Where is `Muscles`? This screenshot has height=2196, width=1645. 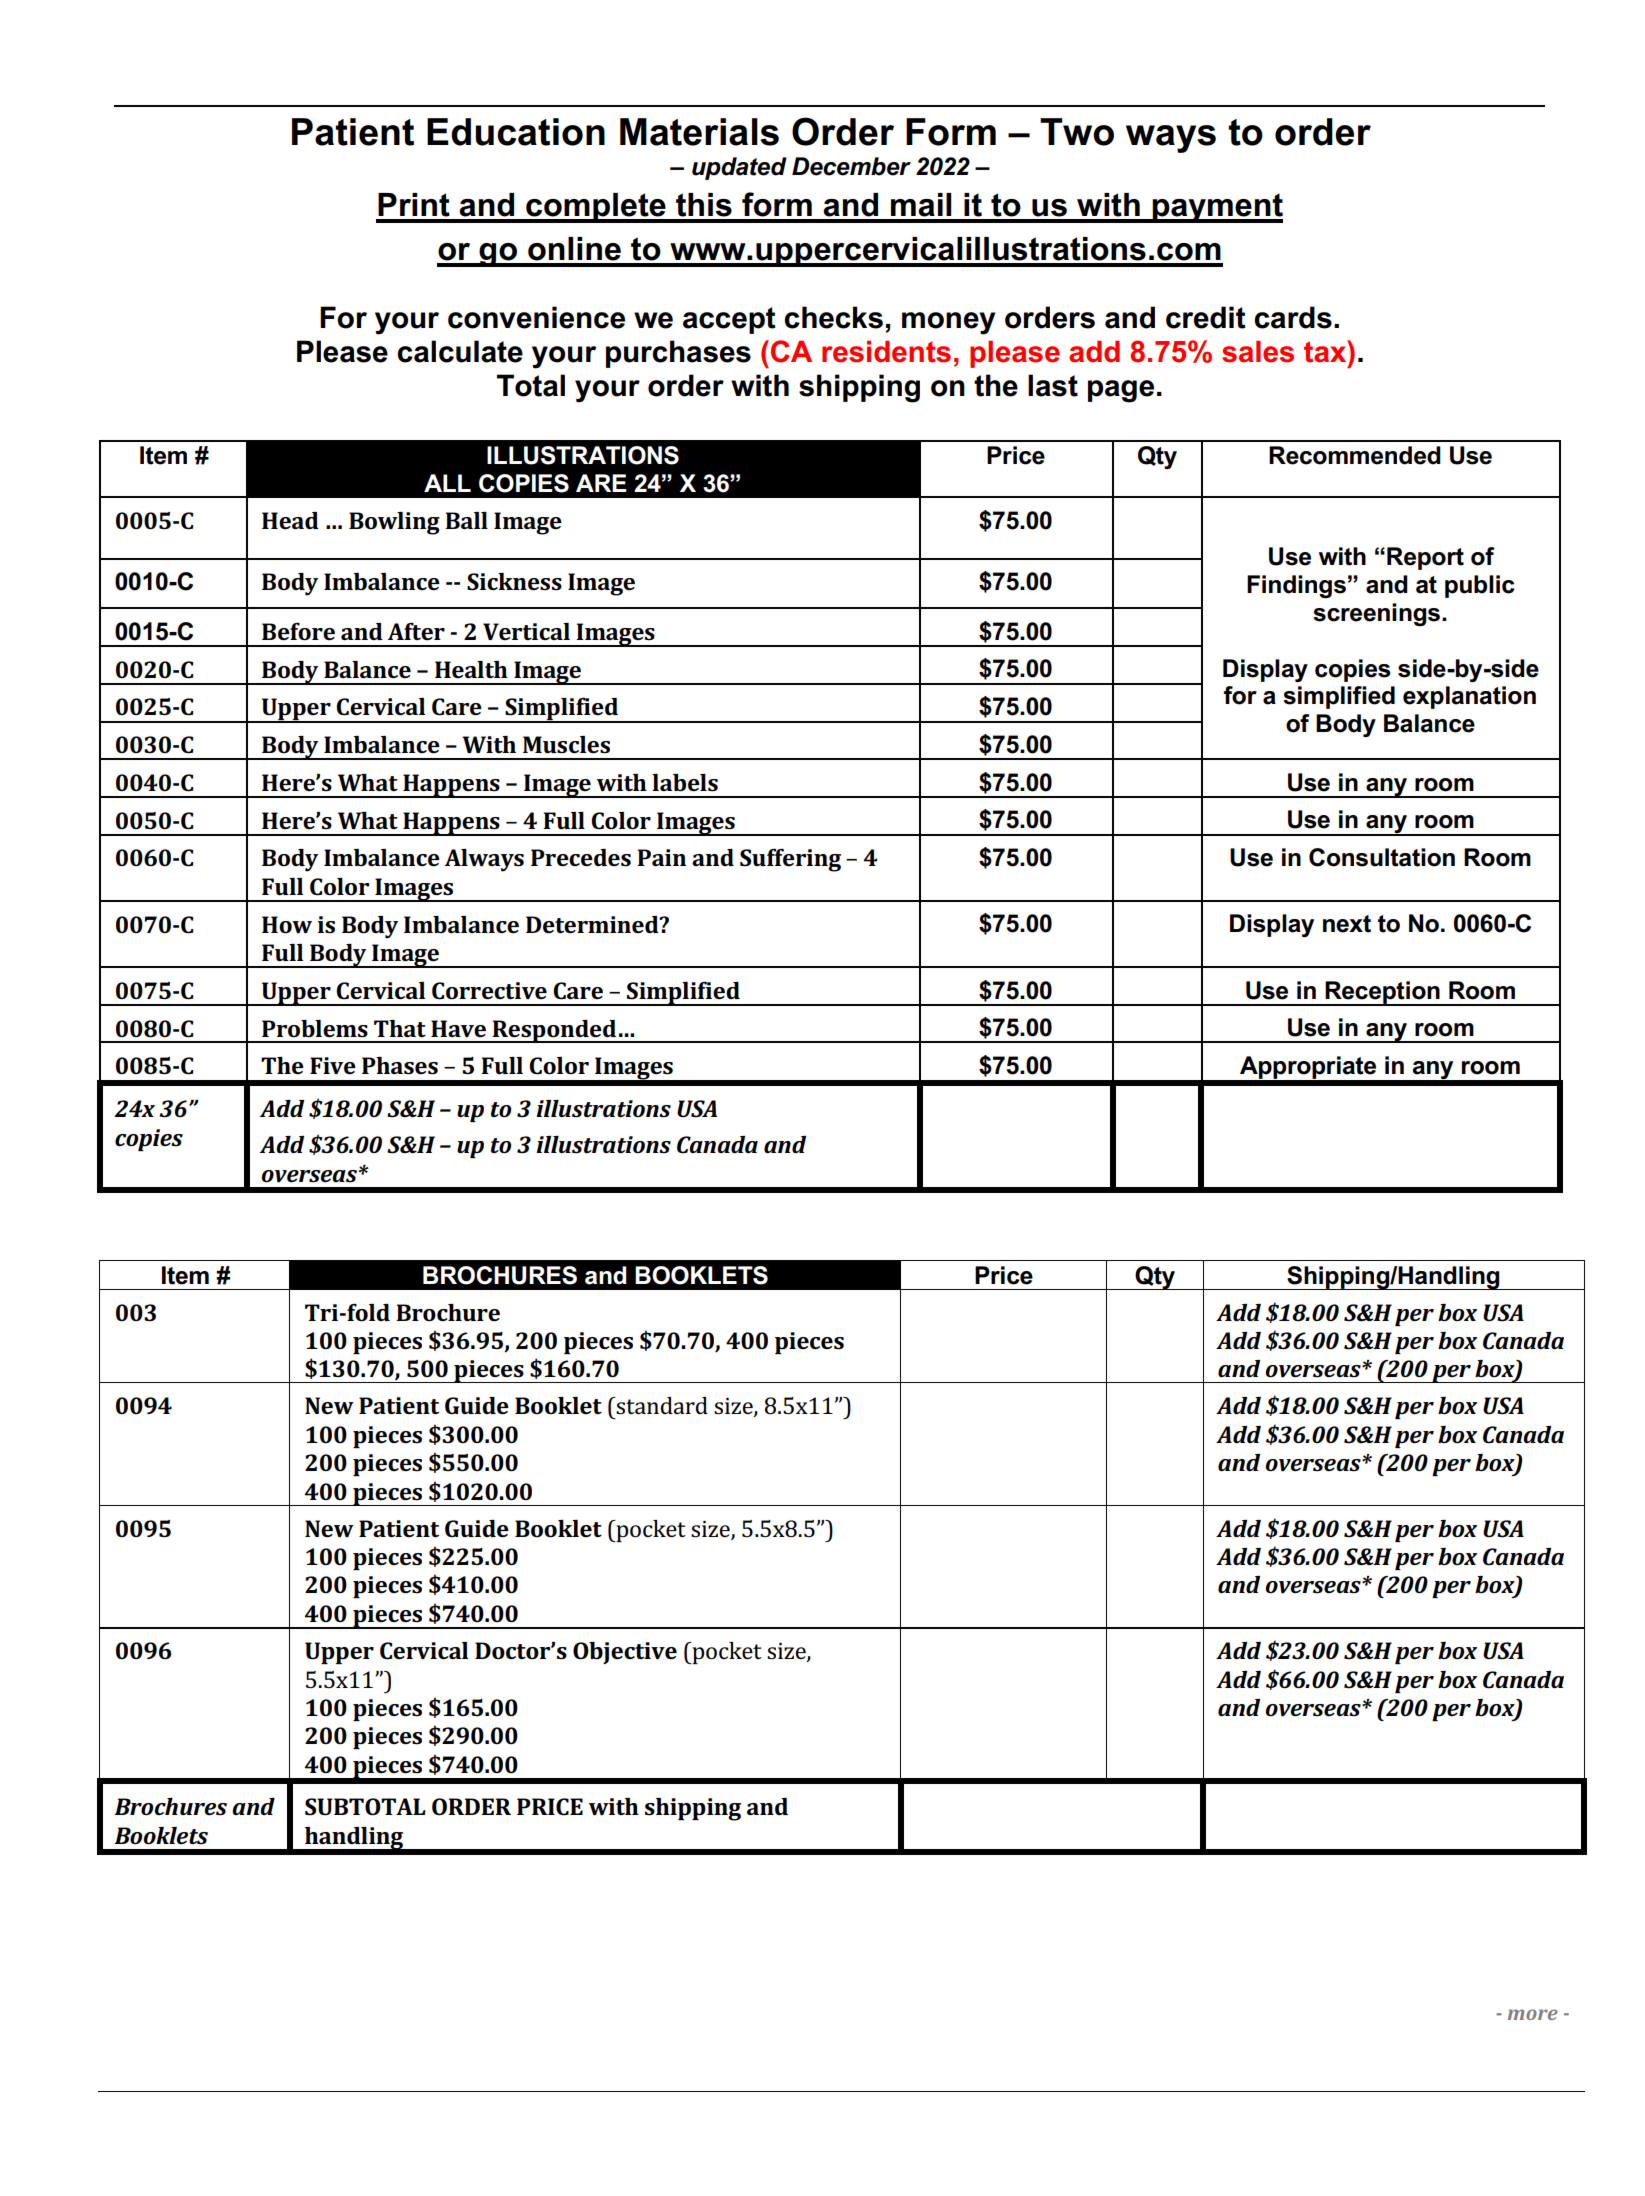 Muscles is located at coordinates (566, 745).
